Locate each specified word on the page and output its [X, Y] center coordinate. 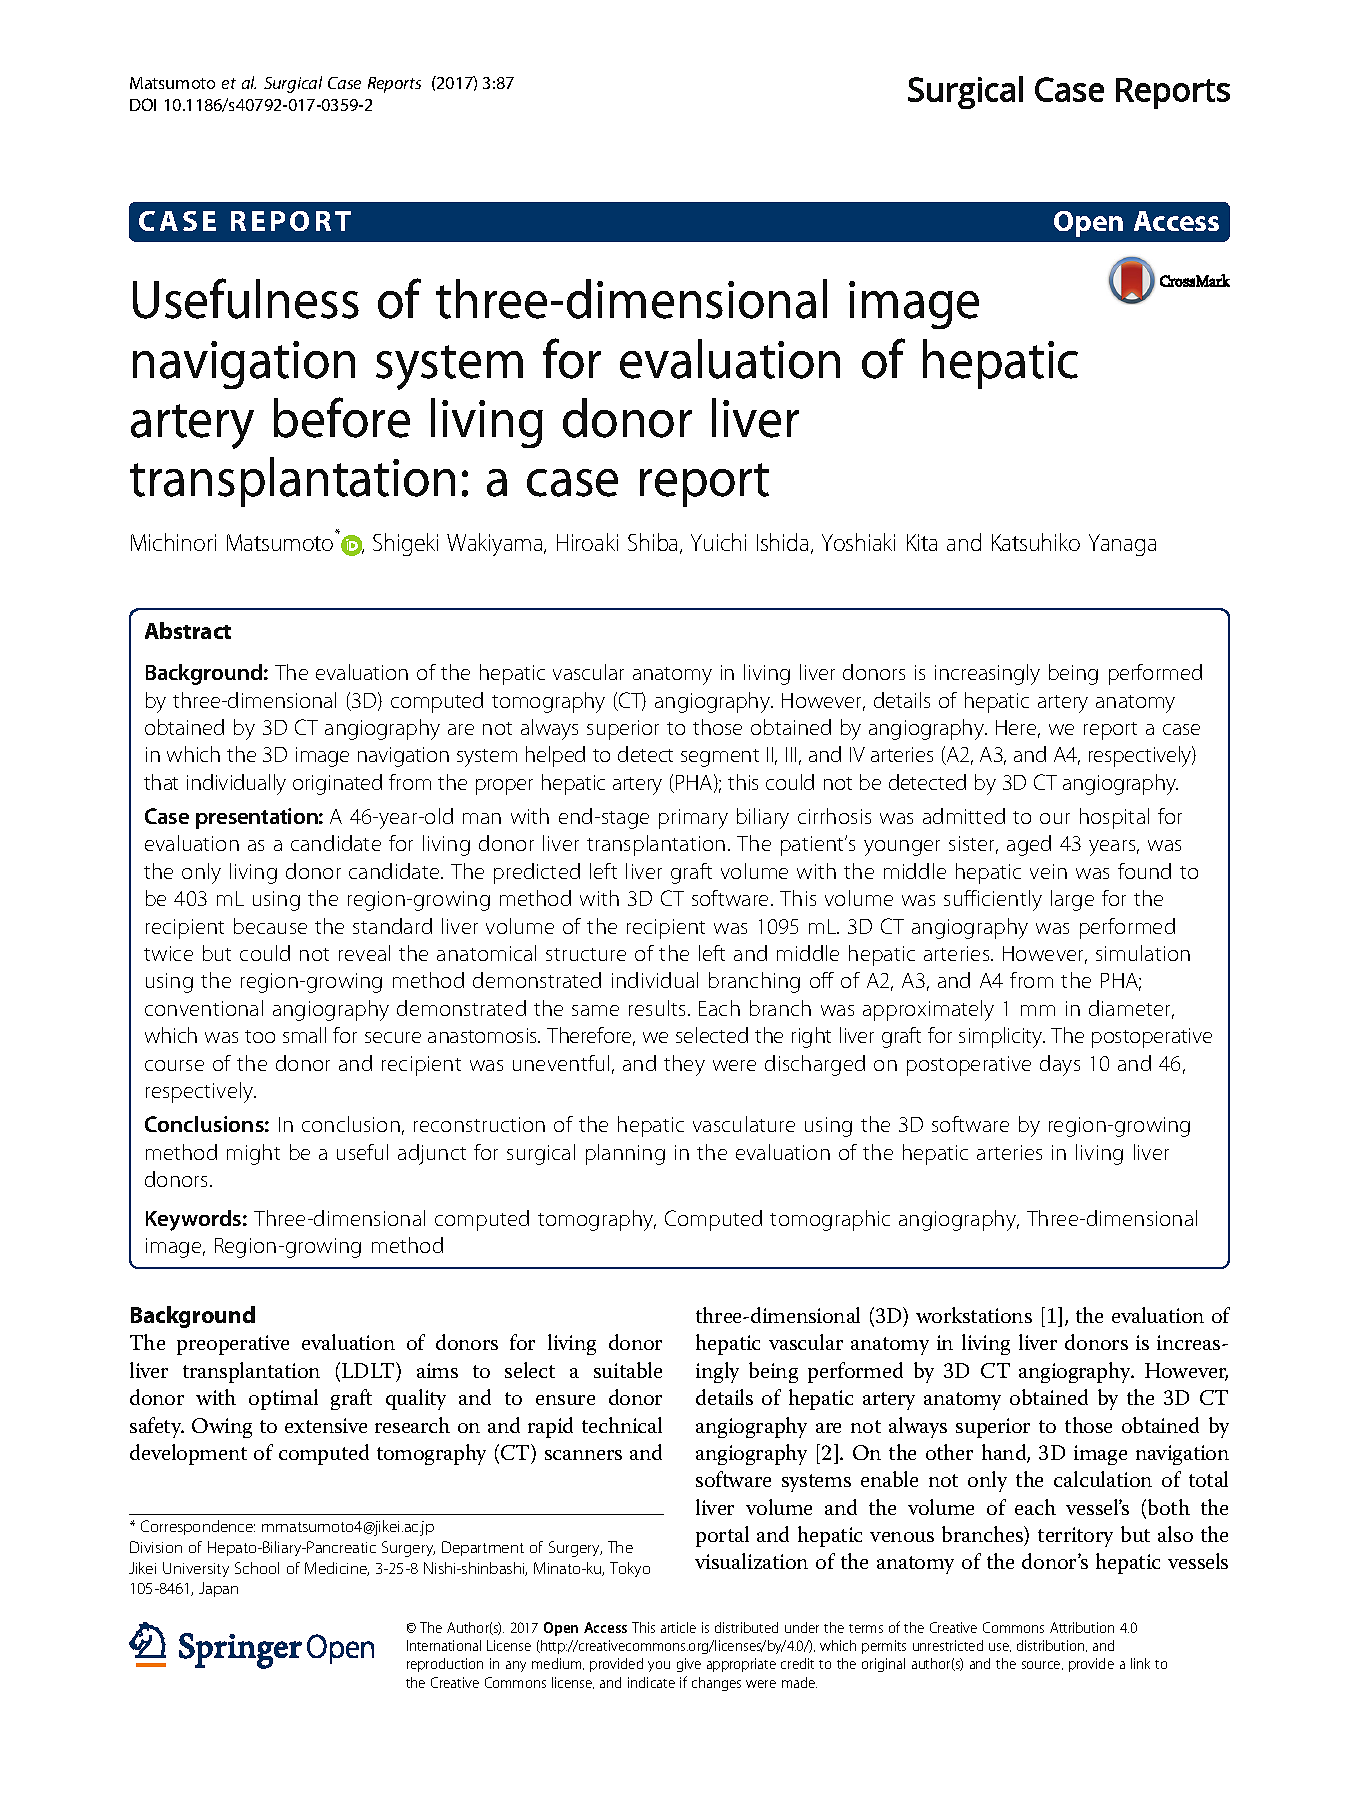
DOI [143, 104]
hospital [1114, 818]
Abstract [188, 630]
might [253, 1154]
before [342, 417]
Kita [922, 542]
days [1060, 1065]
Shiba [654, 543]
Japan [218, 1589]
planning [625, 1154]
